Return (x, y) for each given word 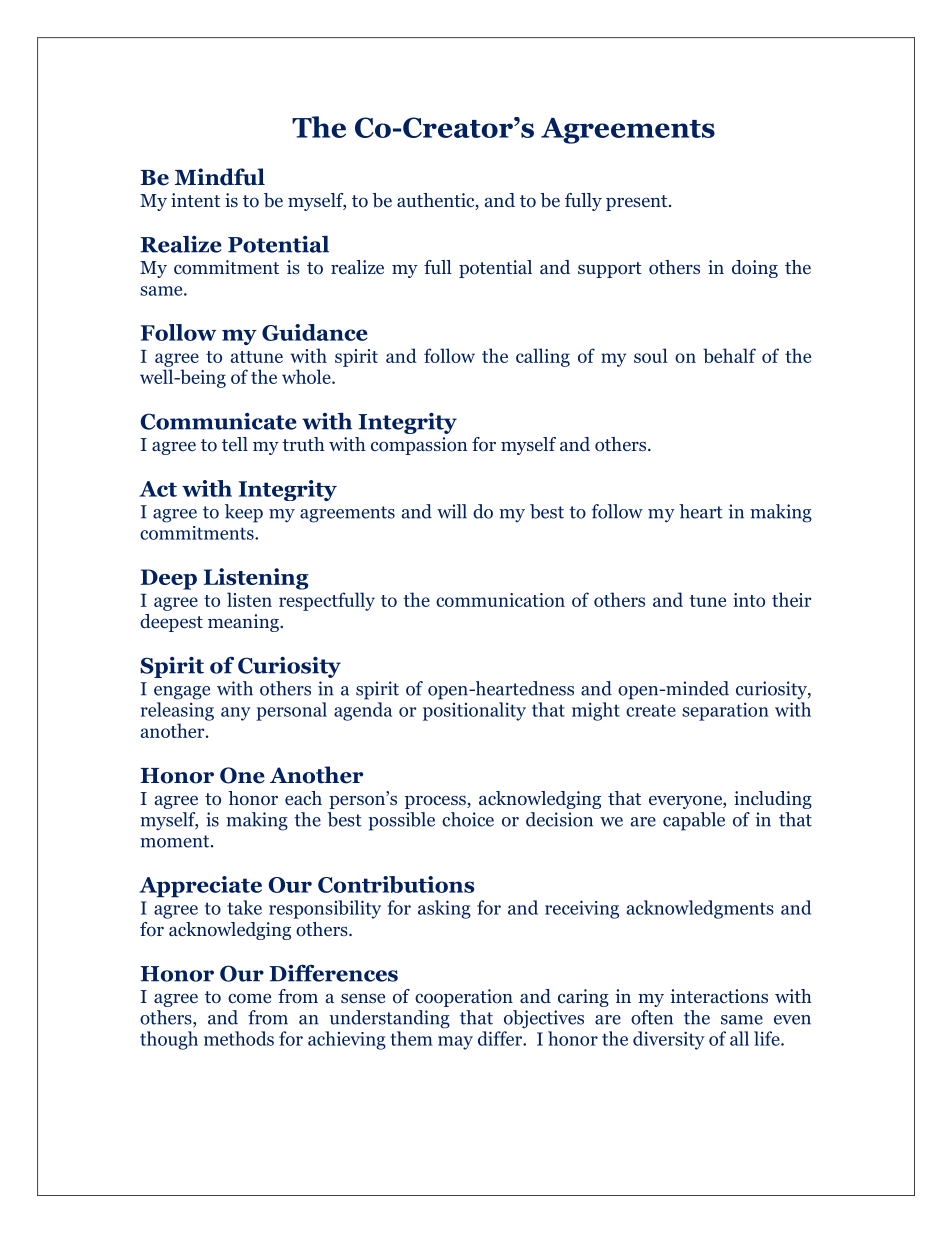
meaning (244, 623)
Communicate (219, 421)
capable (694, 821)
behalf (729, 355)
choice (468, 819)
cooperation (464, 998)
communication (500, 600)
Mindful (220, 177)
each (303, 798)
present (638, 203)
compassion (419, 446)
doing (755, 269)
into (749, 600)
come (249, 999)
